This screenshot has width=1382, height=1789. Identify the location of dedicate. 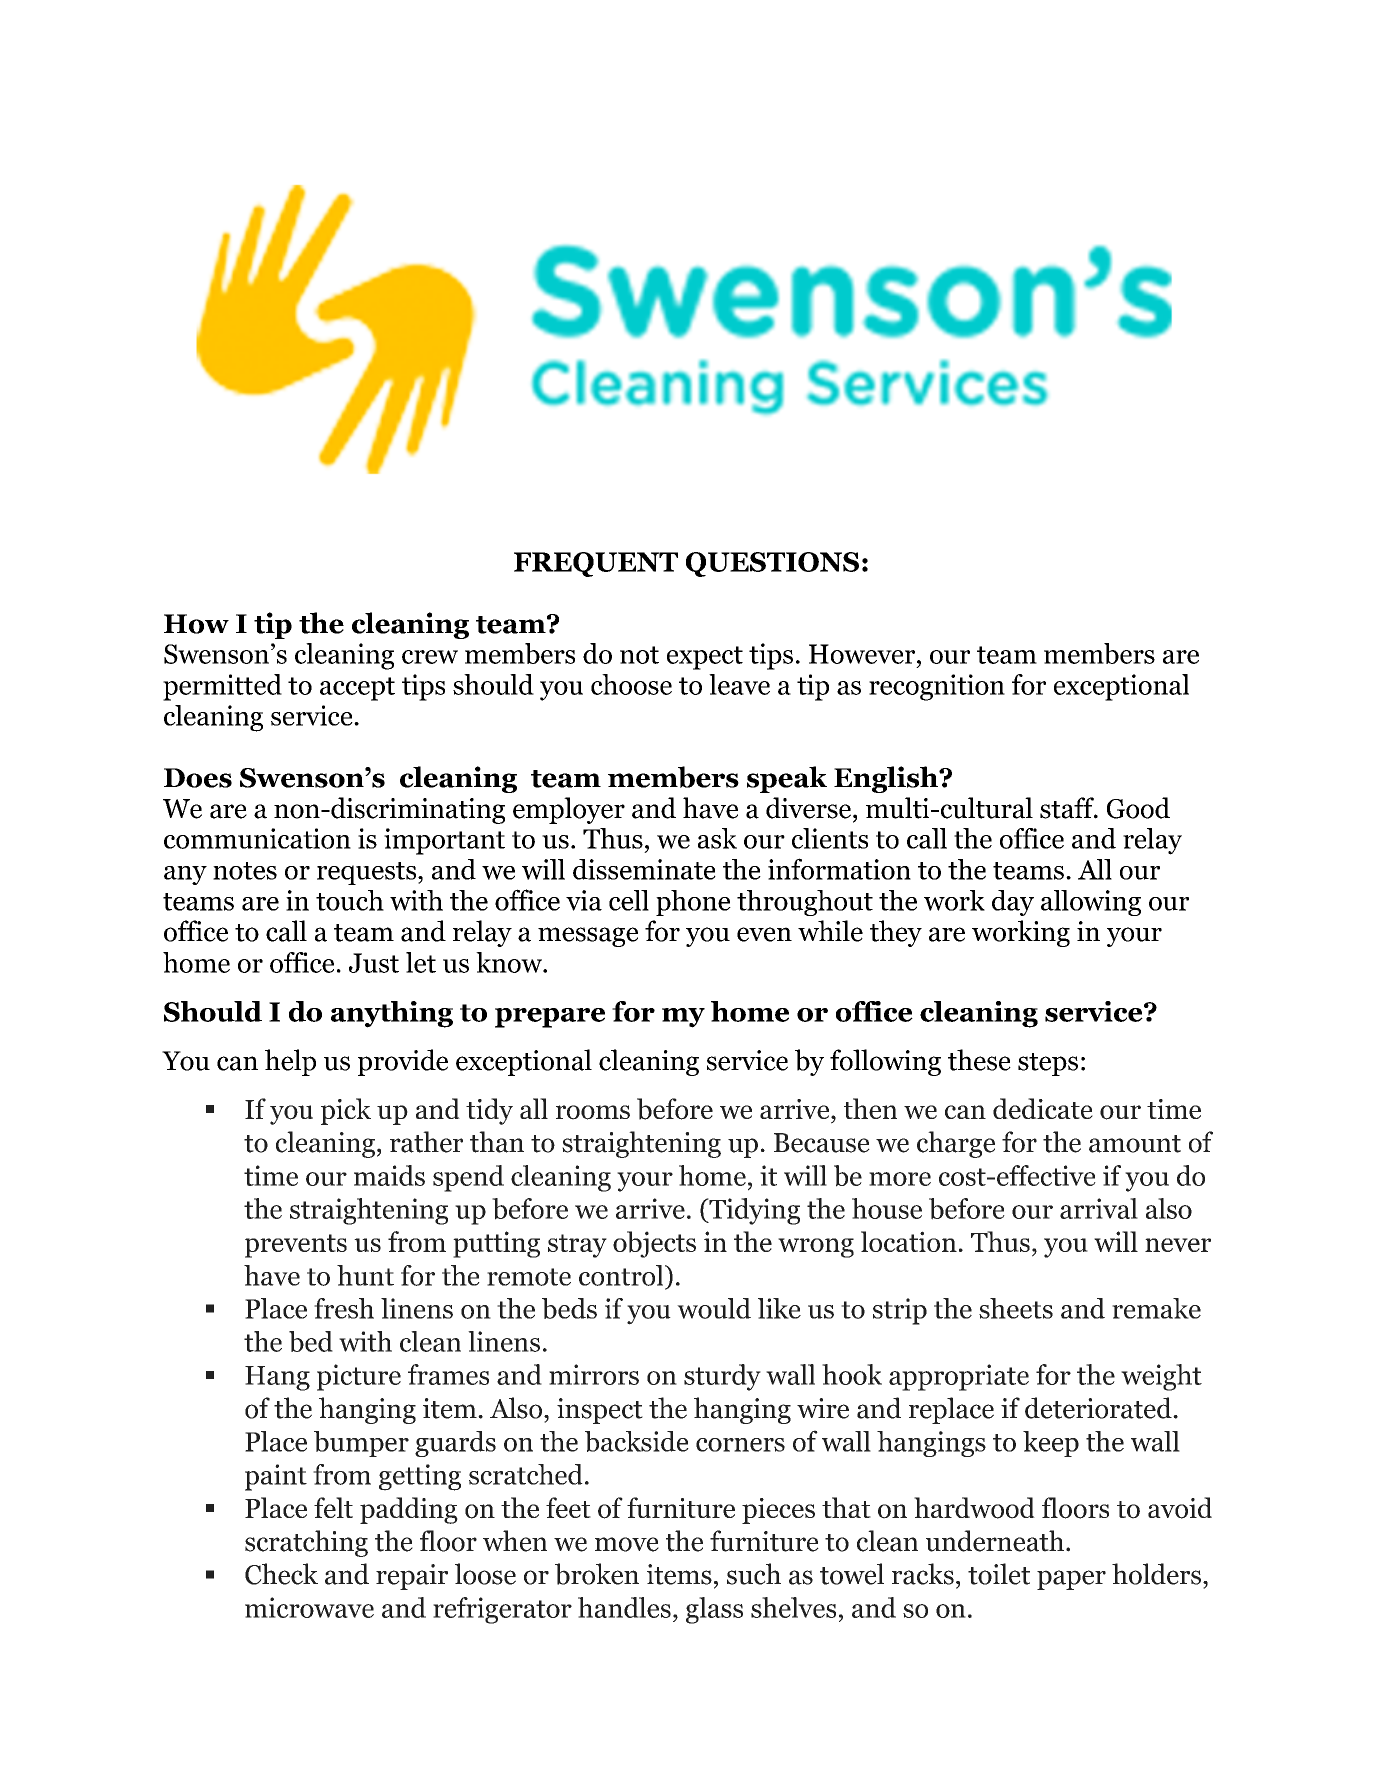
(1043, 1108).
